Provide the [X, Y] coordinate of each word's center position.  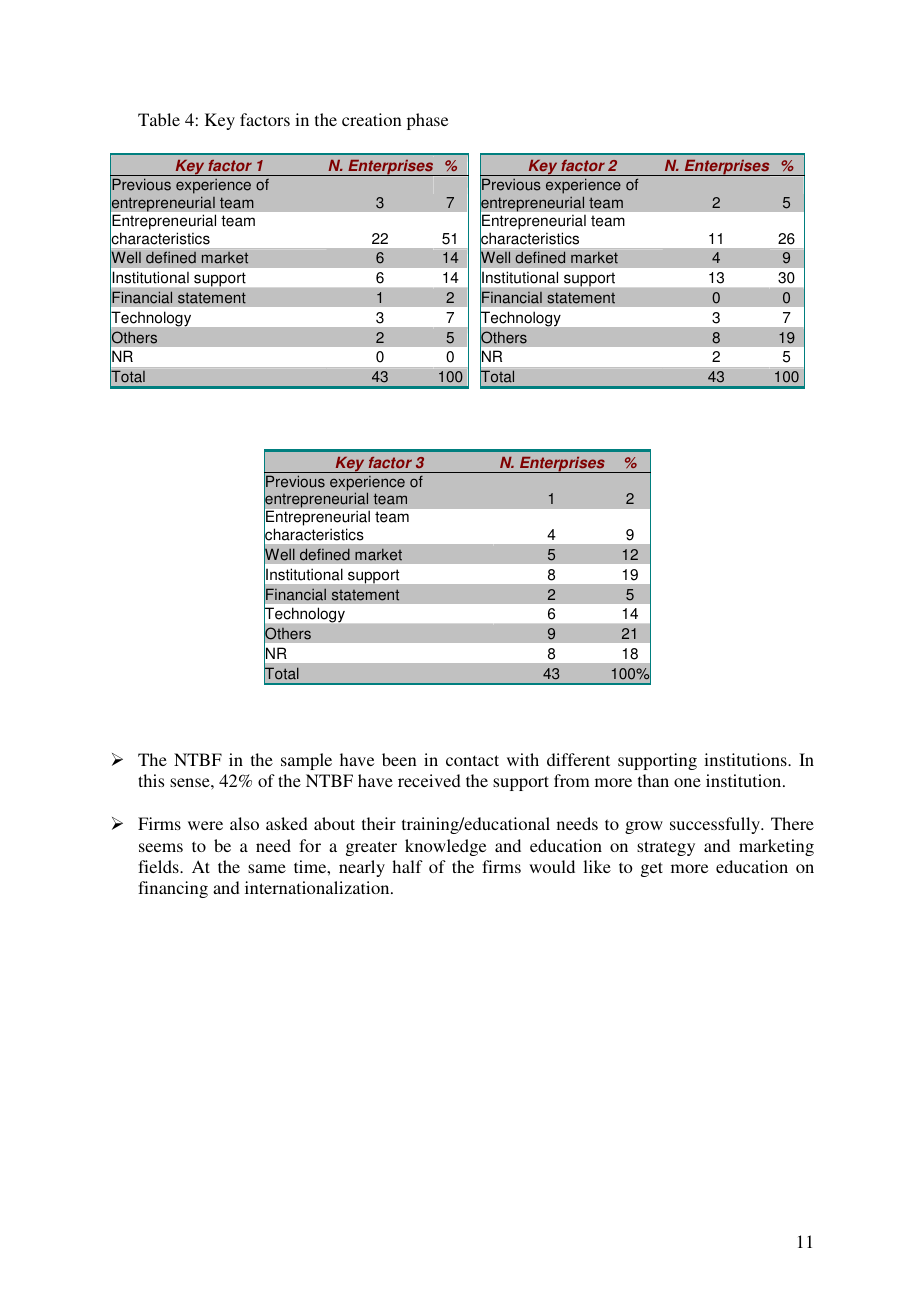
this [151, 780]
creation [372, 119]
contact [472, 760]
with [523, 759]
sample [306, 761]
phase [427, 121]
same [267, 868]
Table [159, 119]
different [578, 759]
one [687, 782]
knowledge [445, 847]
